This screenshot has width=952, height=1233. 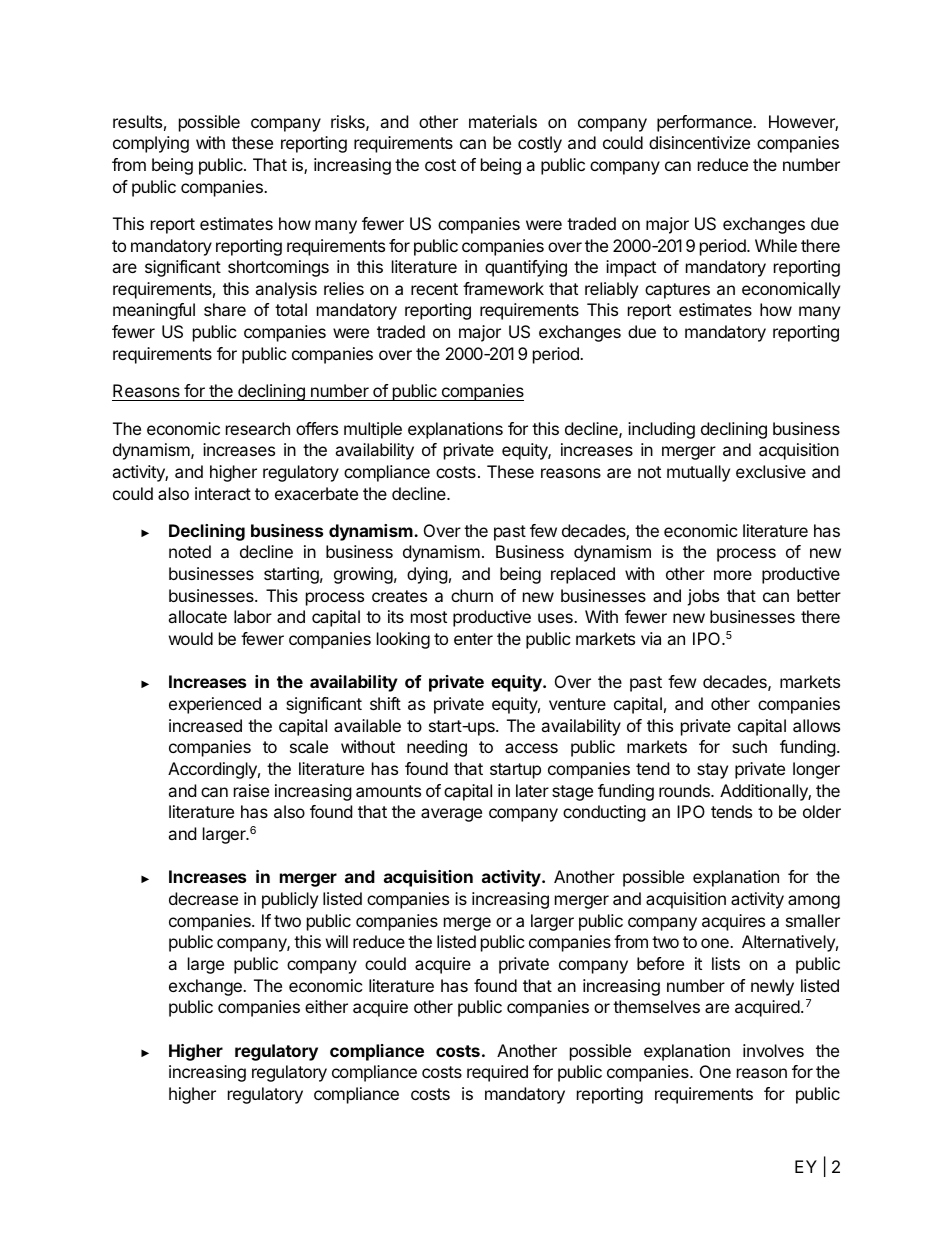 What do you see at coordinates (258, 428) in the screenshot?
I see `research` at bounding box center [258, 428].
